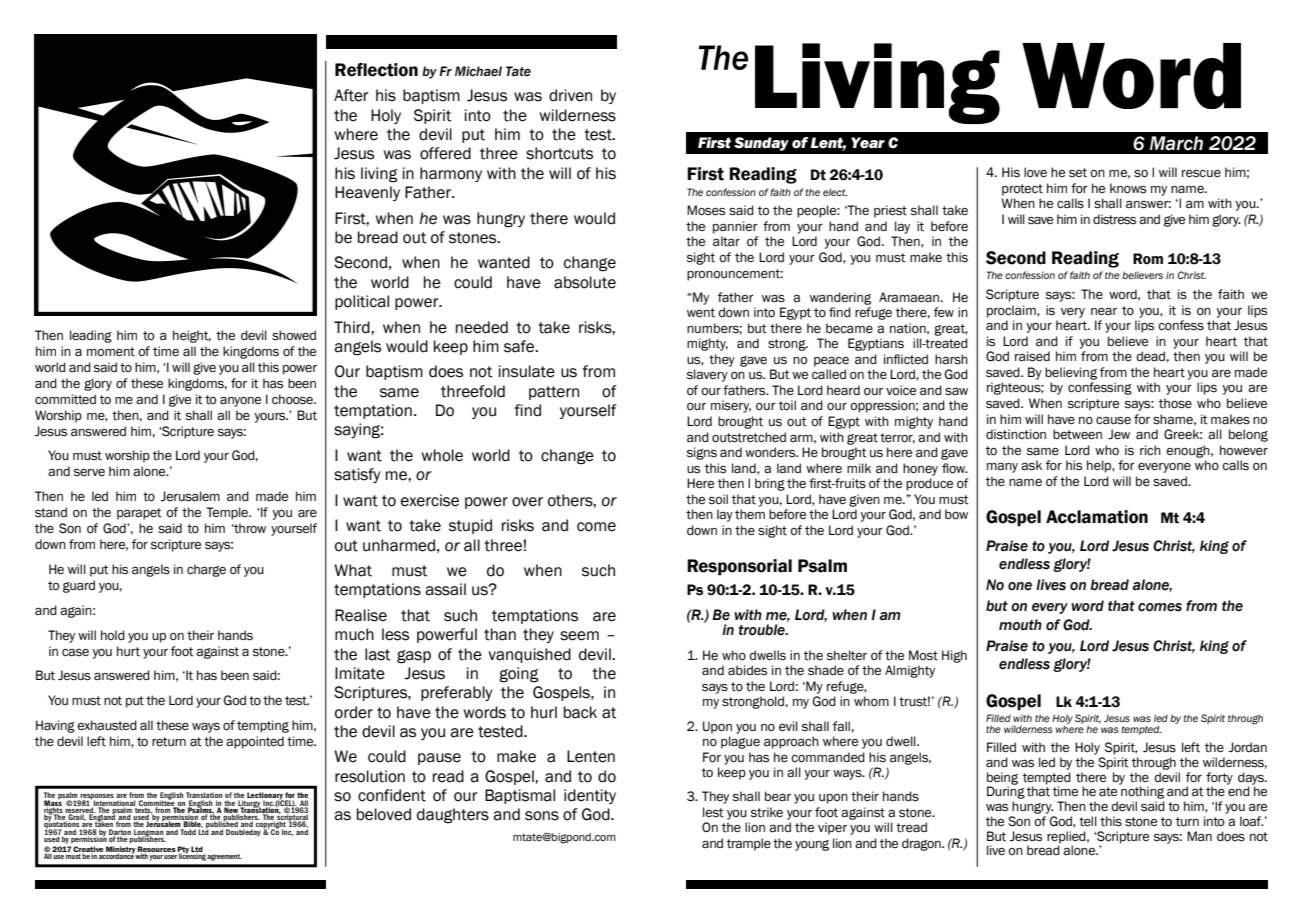  Describe the element at coordinates (351, 95) in the screenshot. I see `After` at that location.
